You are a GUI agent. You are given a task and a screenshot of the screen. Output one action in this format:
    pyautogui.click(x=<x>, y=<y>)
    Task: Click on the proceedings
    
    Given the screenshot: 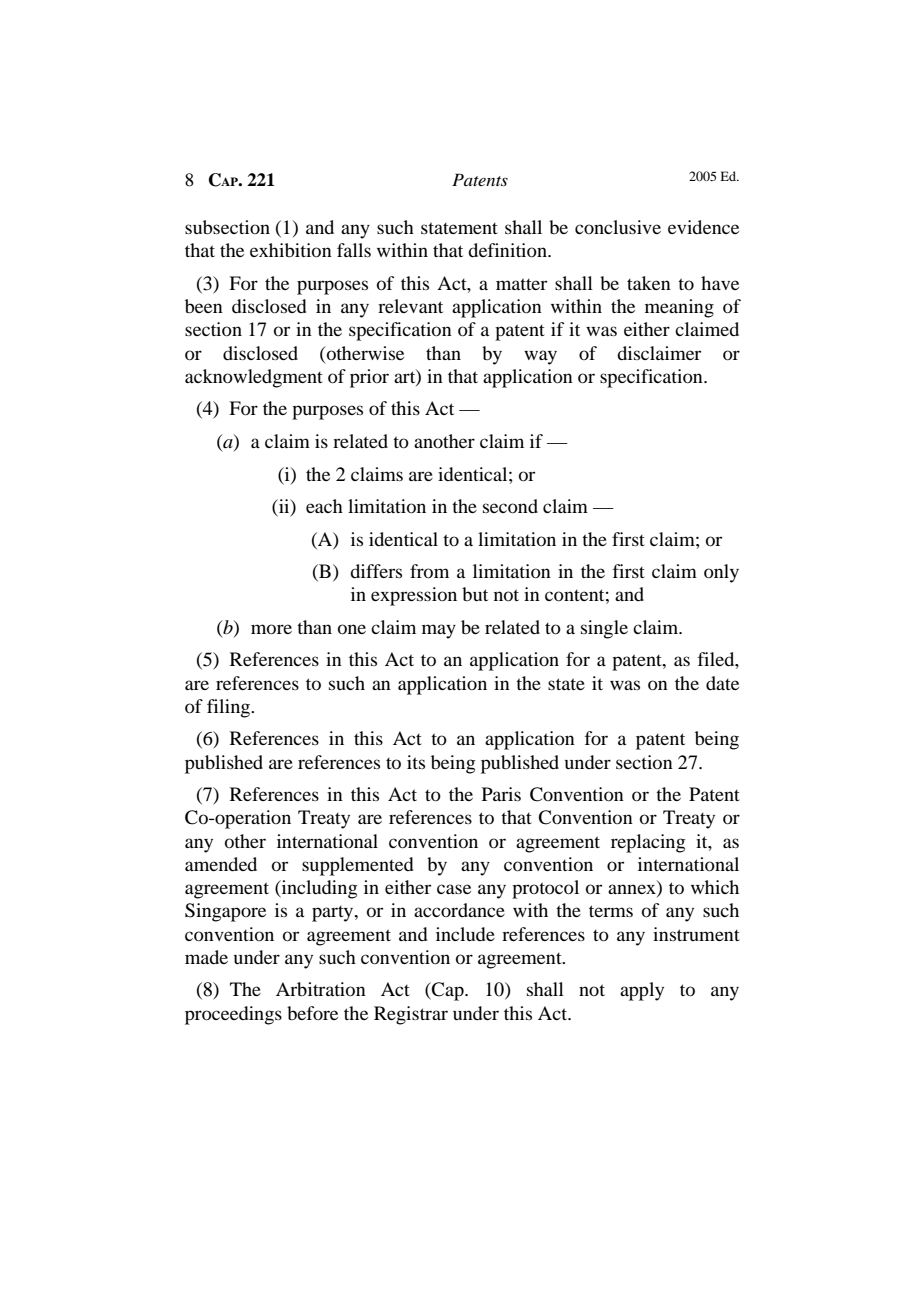 What is the action you would take?
    pyautogui.click(x=233, y=1015)
